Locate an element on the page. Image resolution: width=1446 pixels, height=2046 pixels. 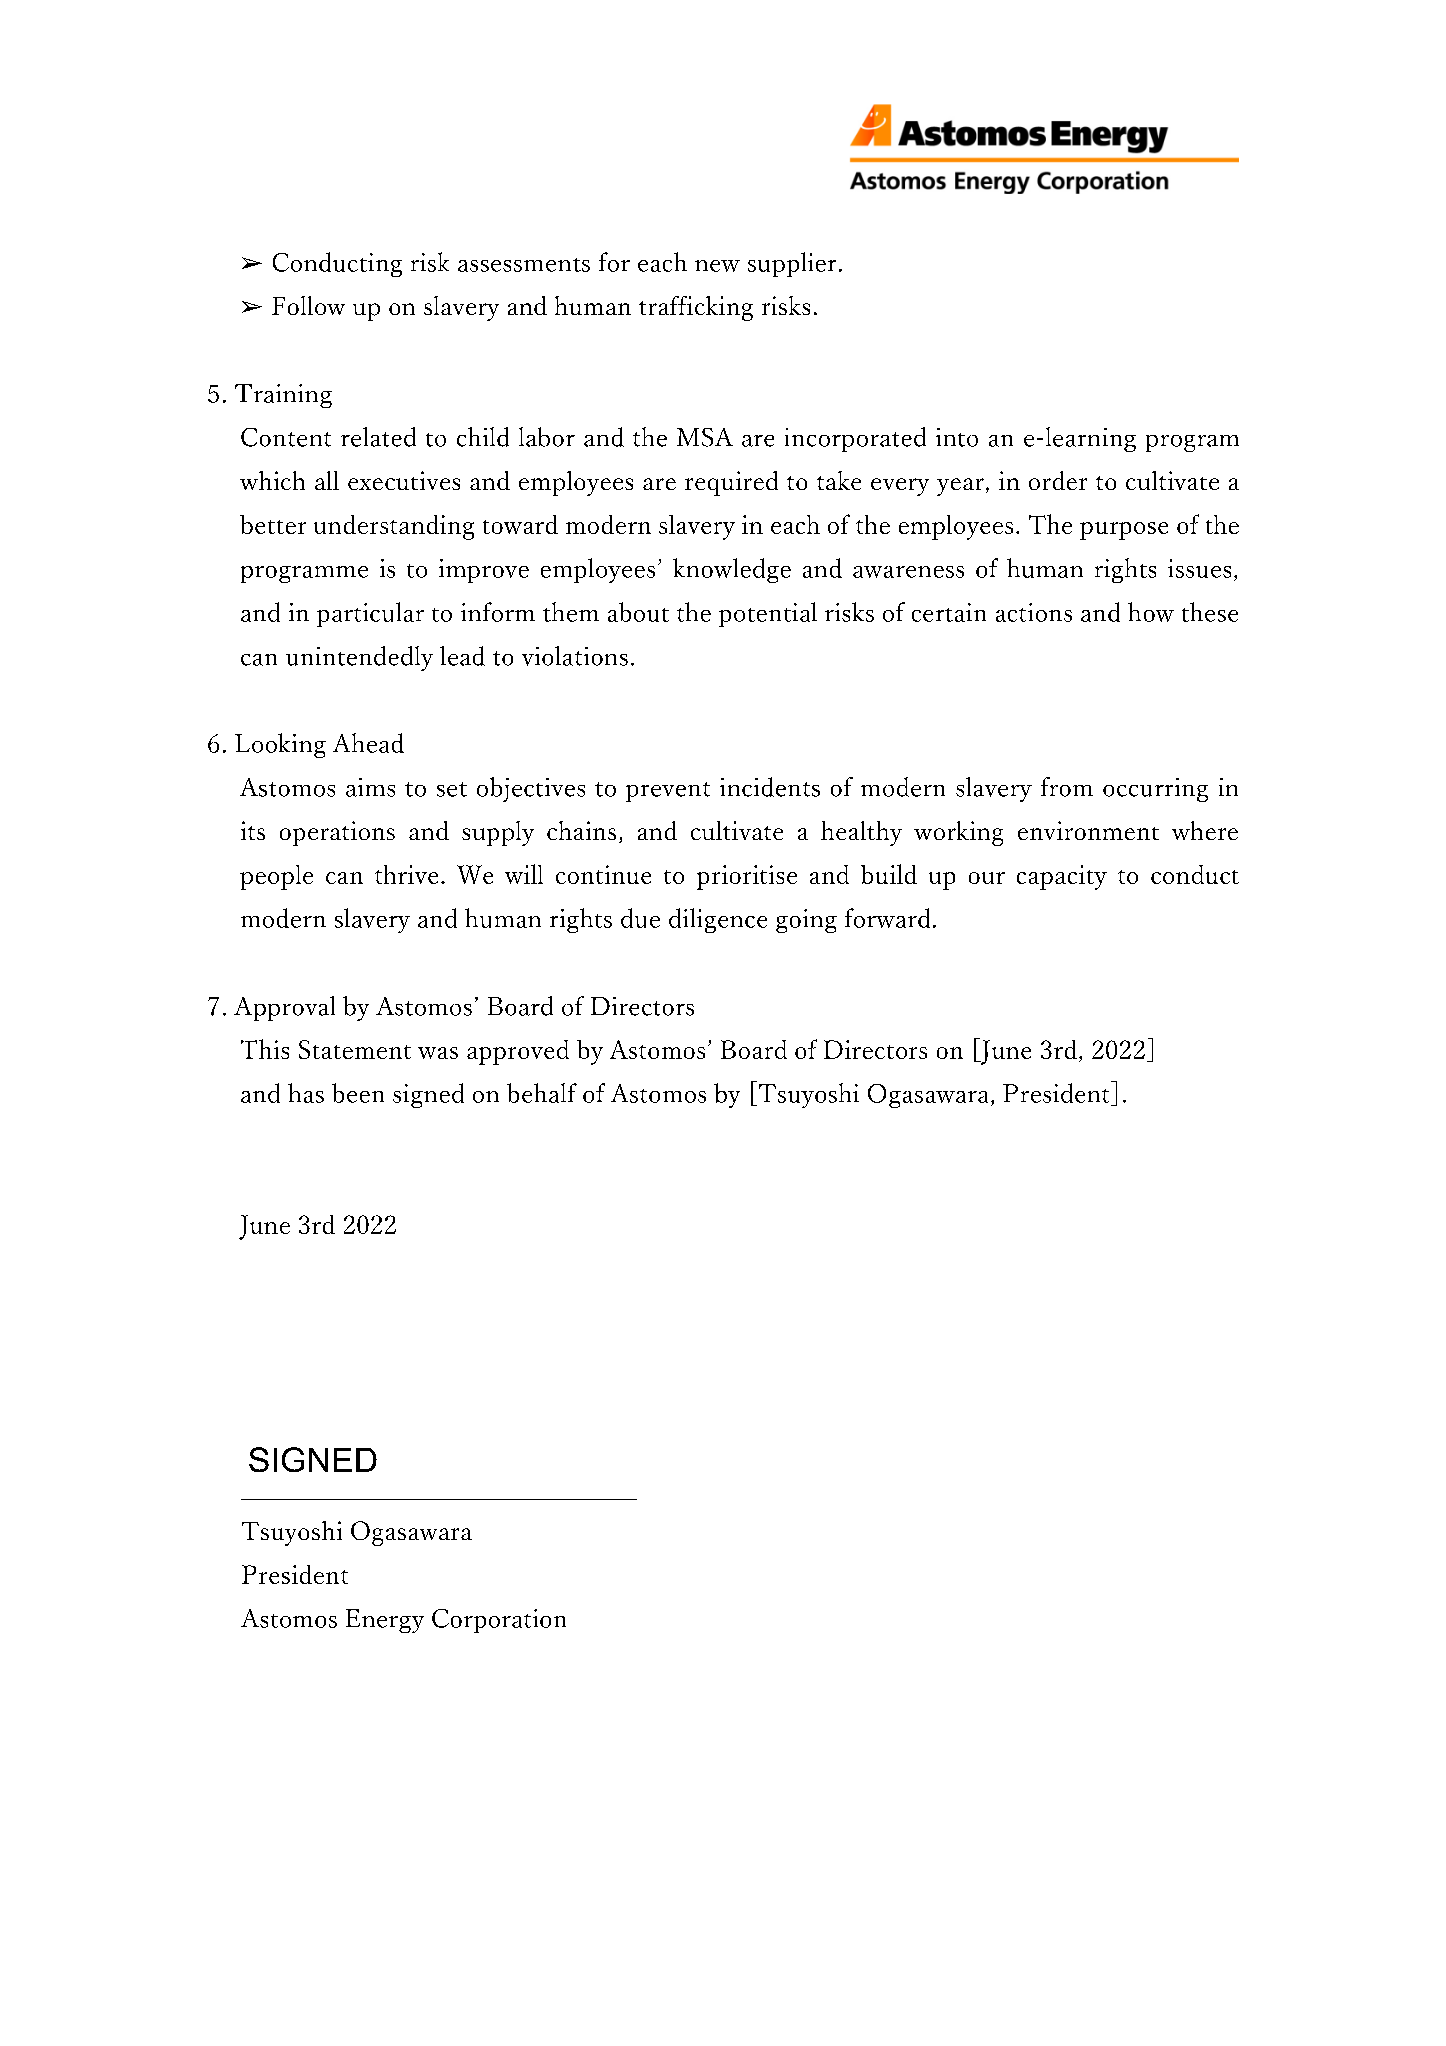
Energy is located at coordinates (385, 1621).
